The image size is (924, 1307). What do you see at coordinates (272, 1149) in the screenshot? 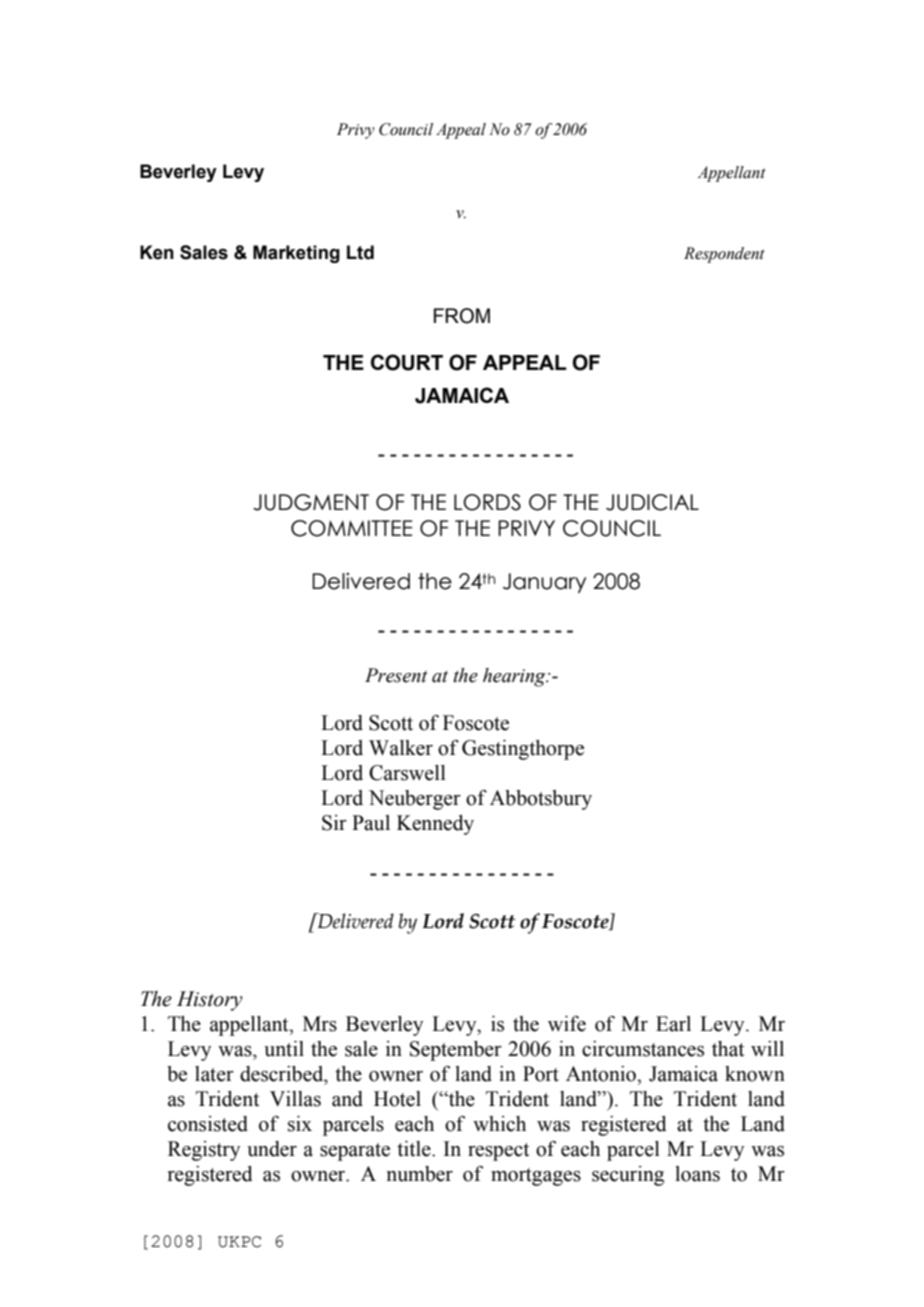
I see `under` at bounding box center [272, 1149].
